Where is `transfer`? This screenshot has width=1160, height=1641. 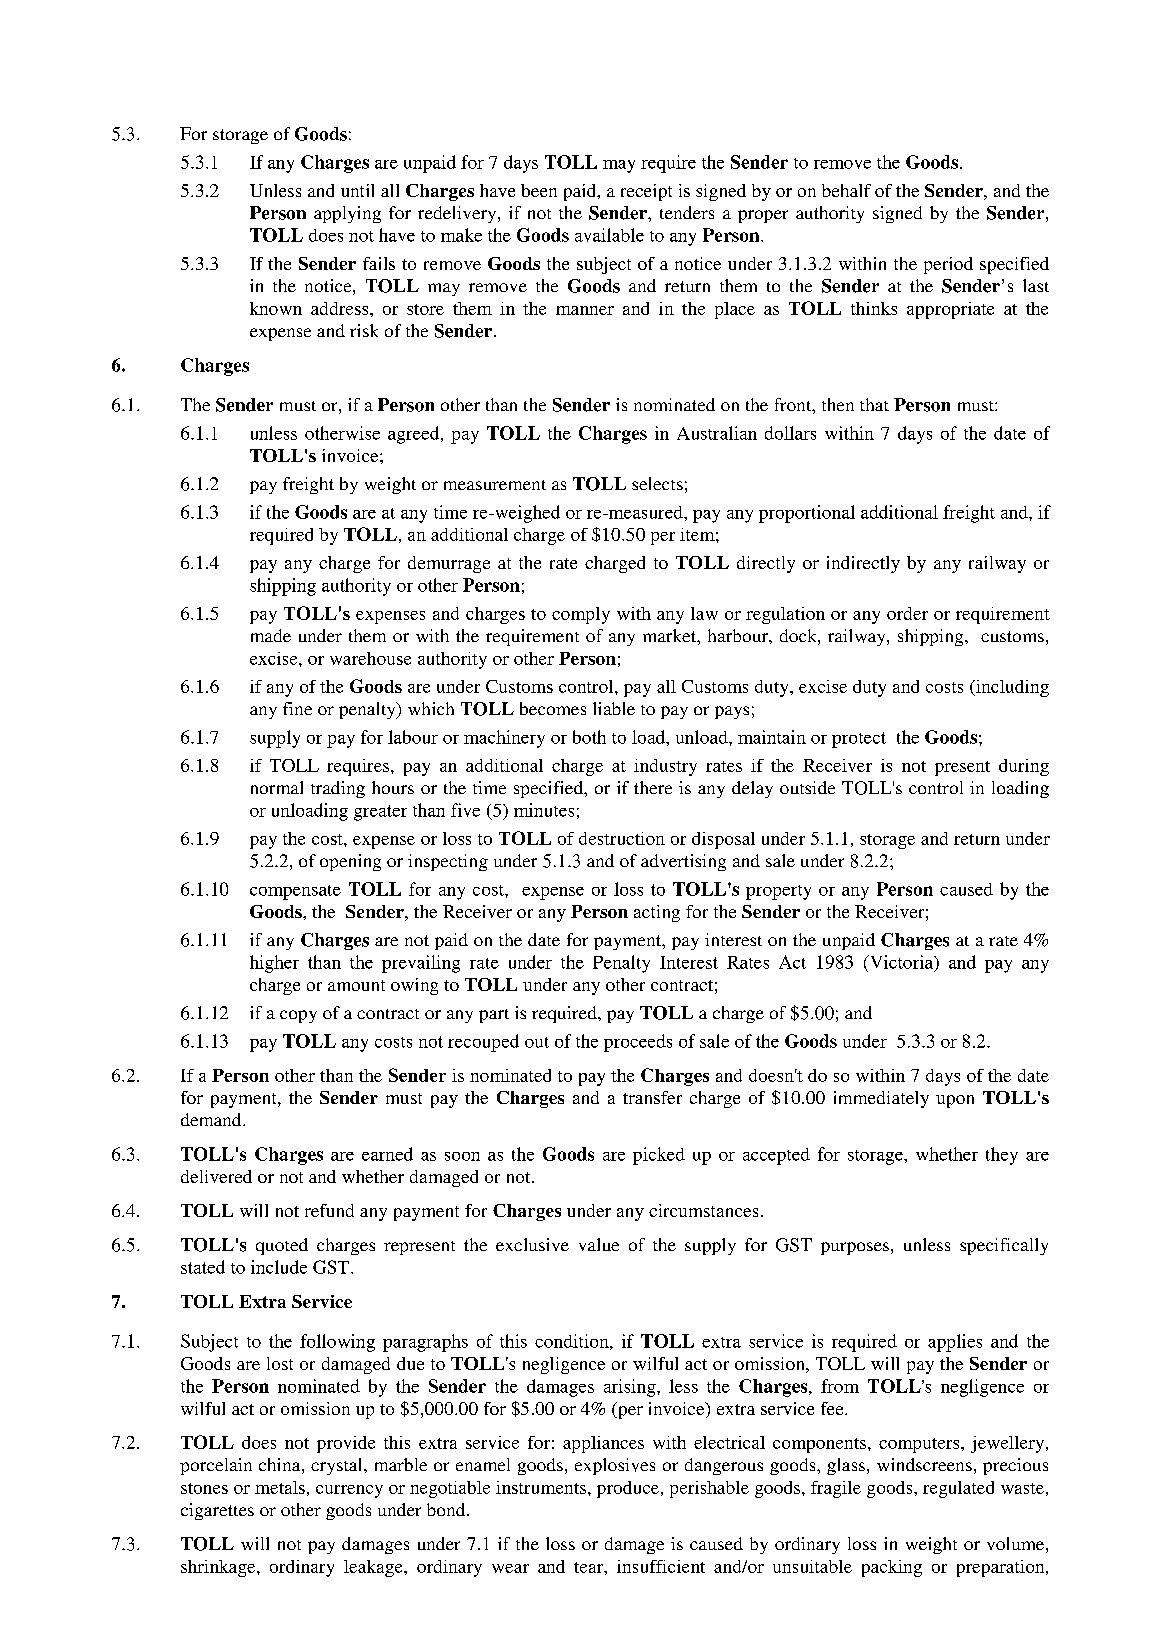 transfer is located at coordinates (652, 1097).
